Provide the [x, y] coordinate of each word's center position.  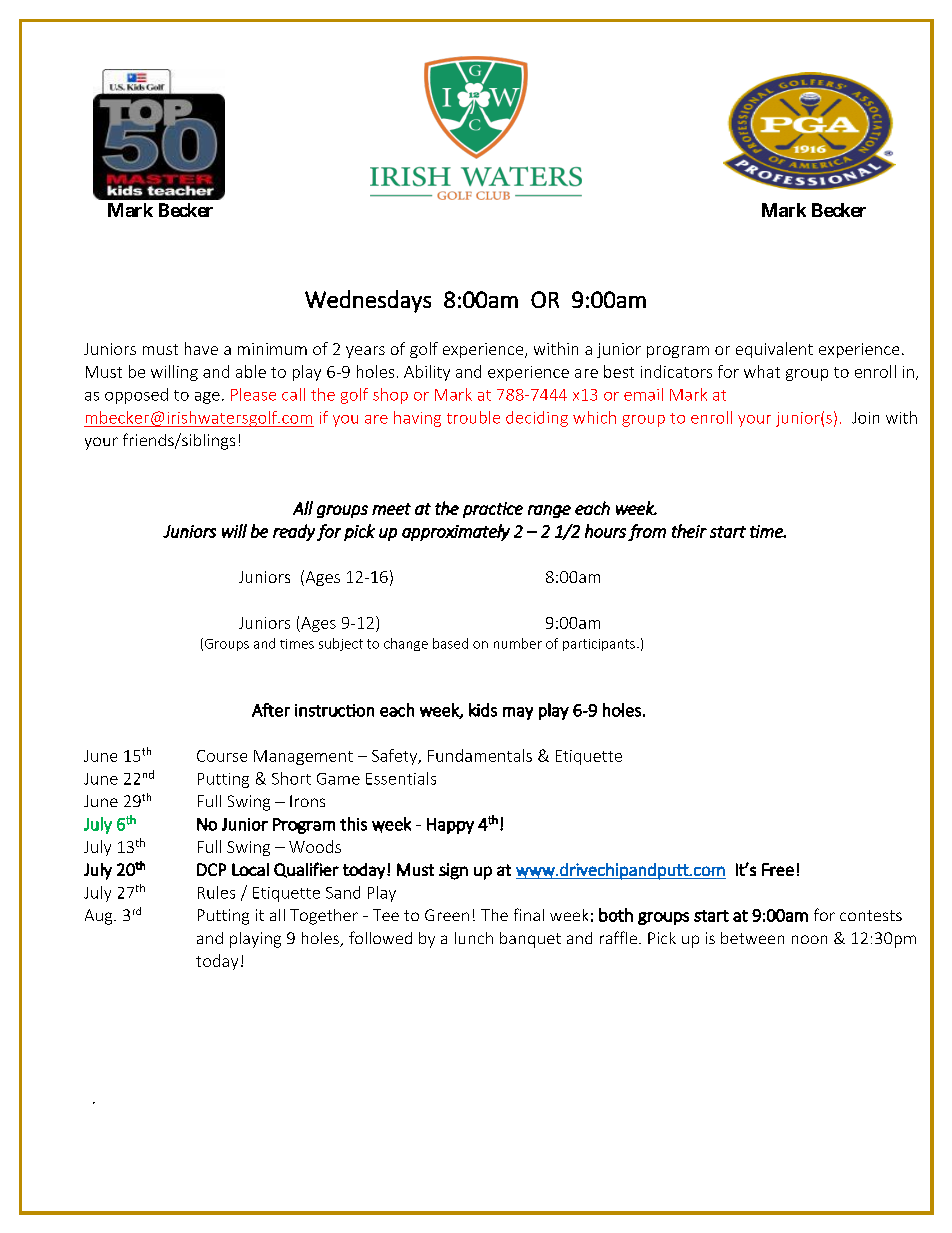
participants [599, 645]
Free [778, 869]
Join [865, 418]
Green [447, 915]
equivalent [774, 350]
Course [222, 756]
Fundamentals [480, 755]
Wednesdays [368, 301]
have [201, 348]
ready [294, 532]
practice [493, 510]
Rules [216, 892]
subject [341, 644]
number [518, 643]
